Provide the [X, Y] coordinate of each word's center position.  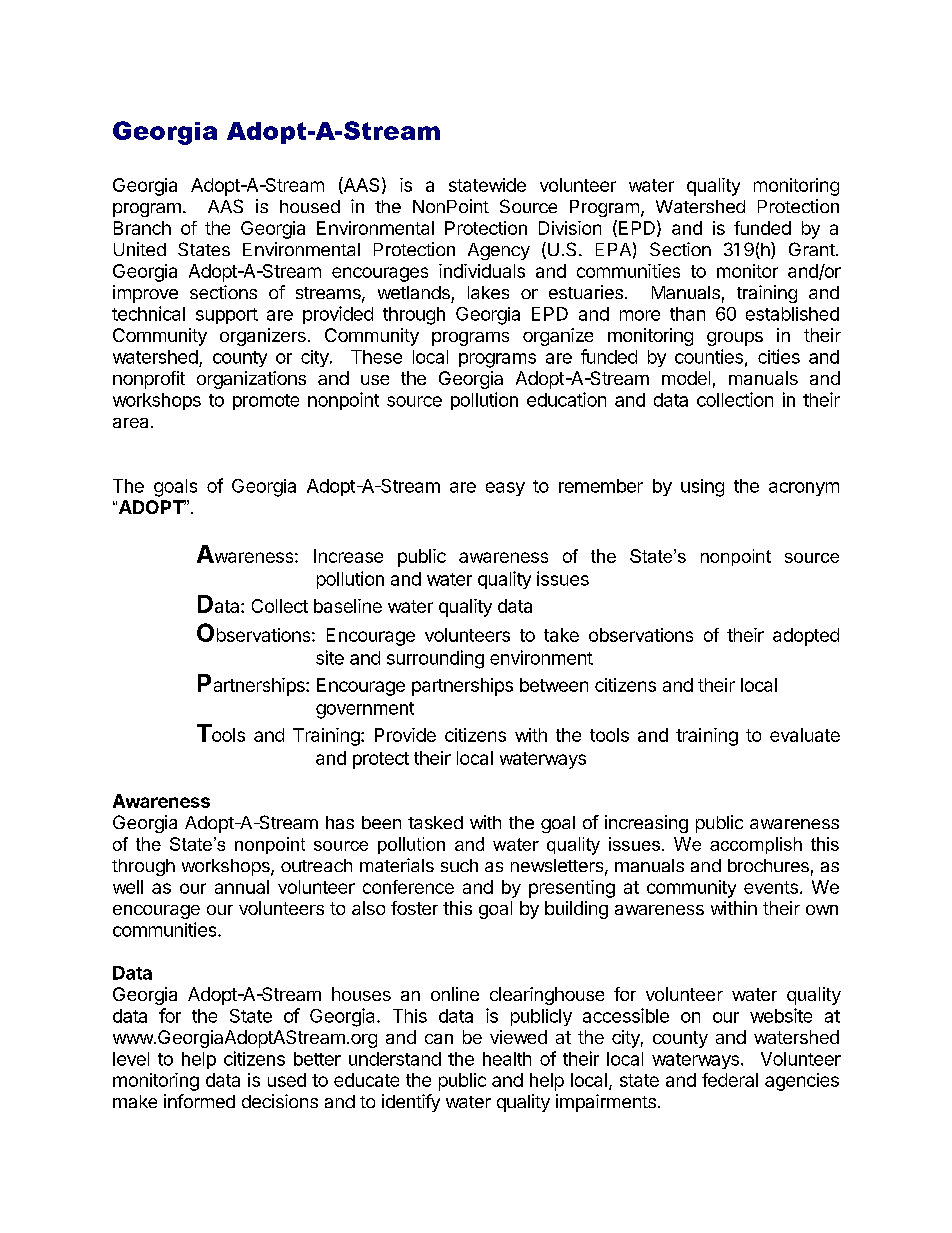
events [771, 887]
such [459, 865]
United [140, 249]
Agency [499, 251]
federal [730, 1080]
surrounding [435, 659]
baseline [348, 606]
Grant [813, 249]
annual [242, 887]
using [702, 488]
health [507, 1059]
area [130, 423]
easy [505, 489]
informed [199, 1101]
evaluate [805, 735]
